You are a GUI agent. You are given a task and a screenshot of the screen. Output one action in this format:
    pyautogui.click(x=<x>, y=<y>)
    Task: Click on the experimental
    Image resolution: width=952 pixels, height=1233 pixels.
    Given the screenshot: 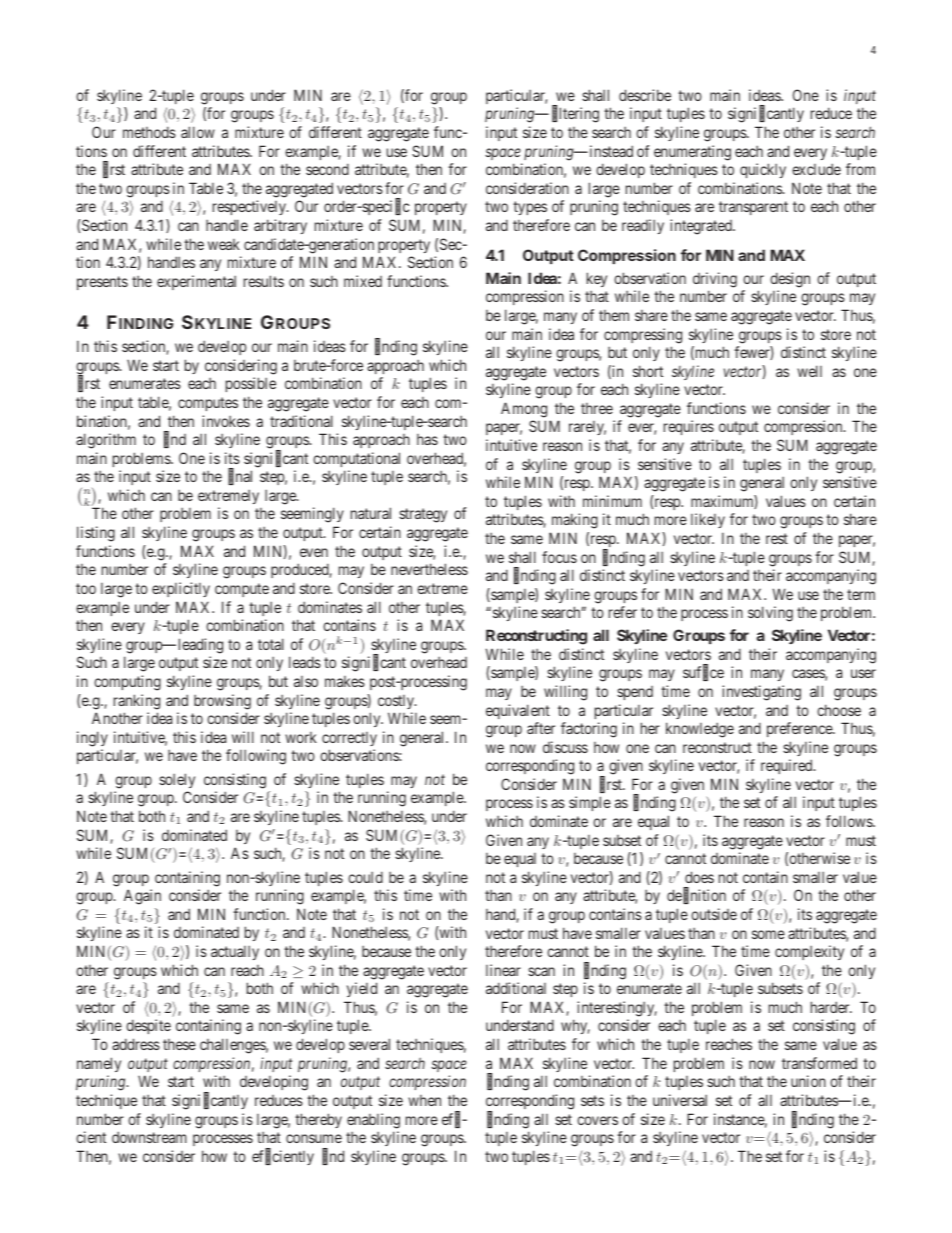 What is the action you would take?
    pyautogui.click(x=196, y=282)
